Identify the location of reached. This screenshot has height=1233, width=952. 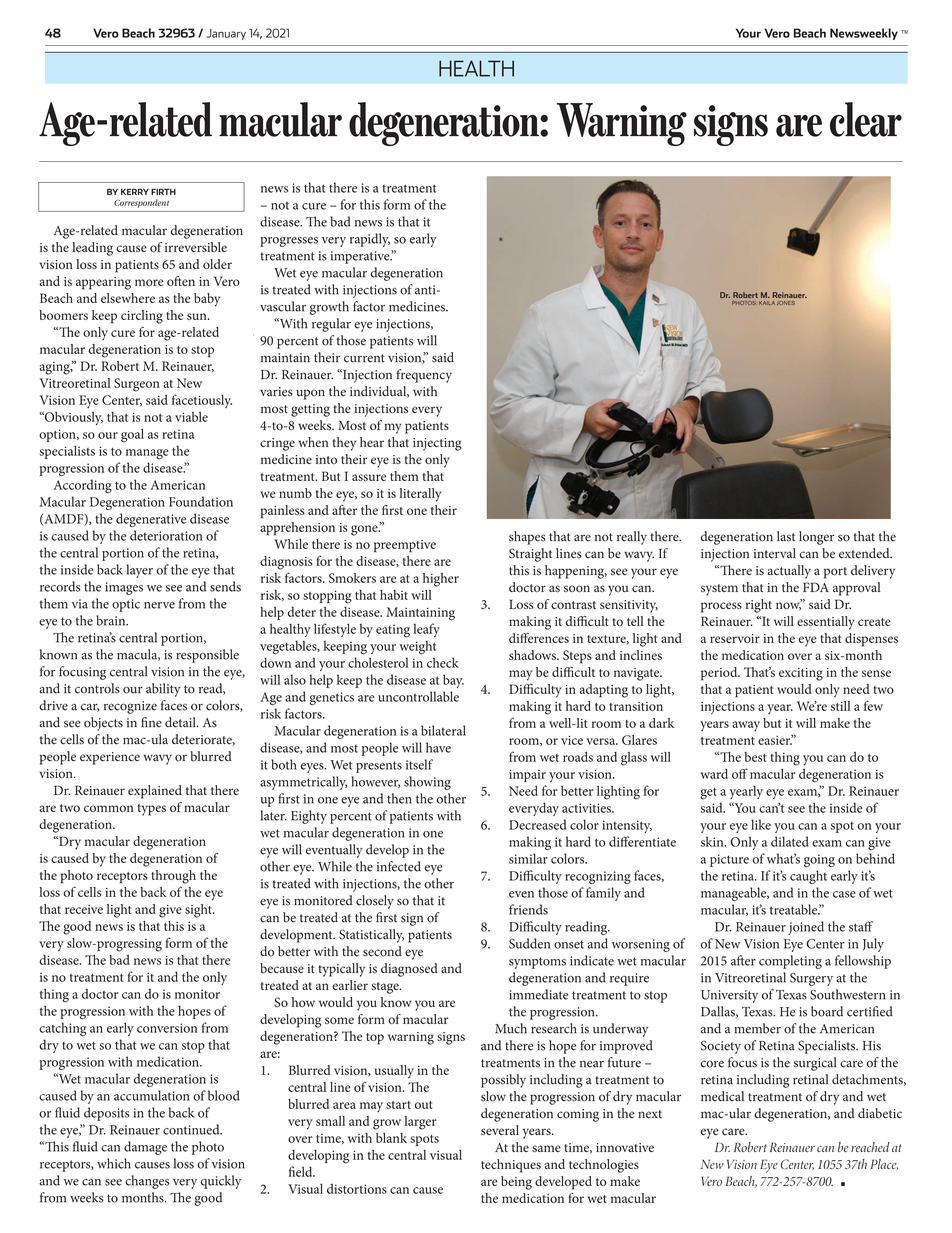
(870, 1147).
